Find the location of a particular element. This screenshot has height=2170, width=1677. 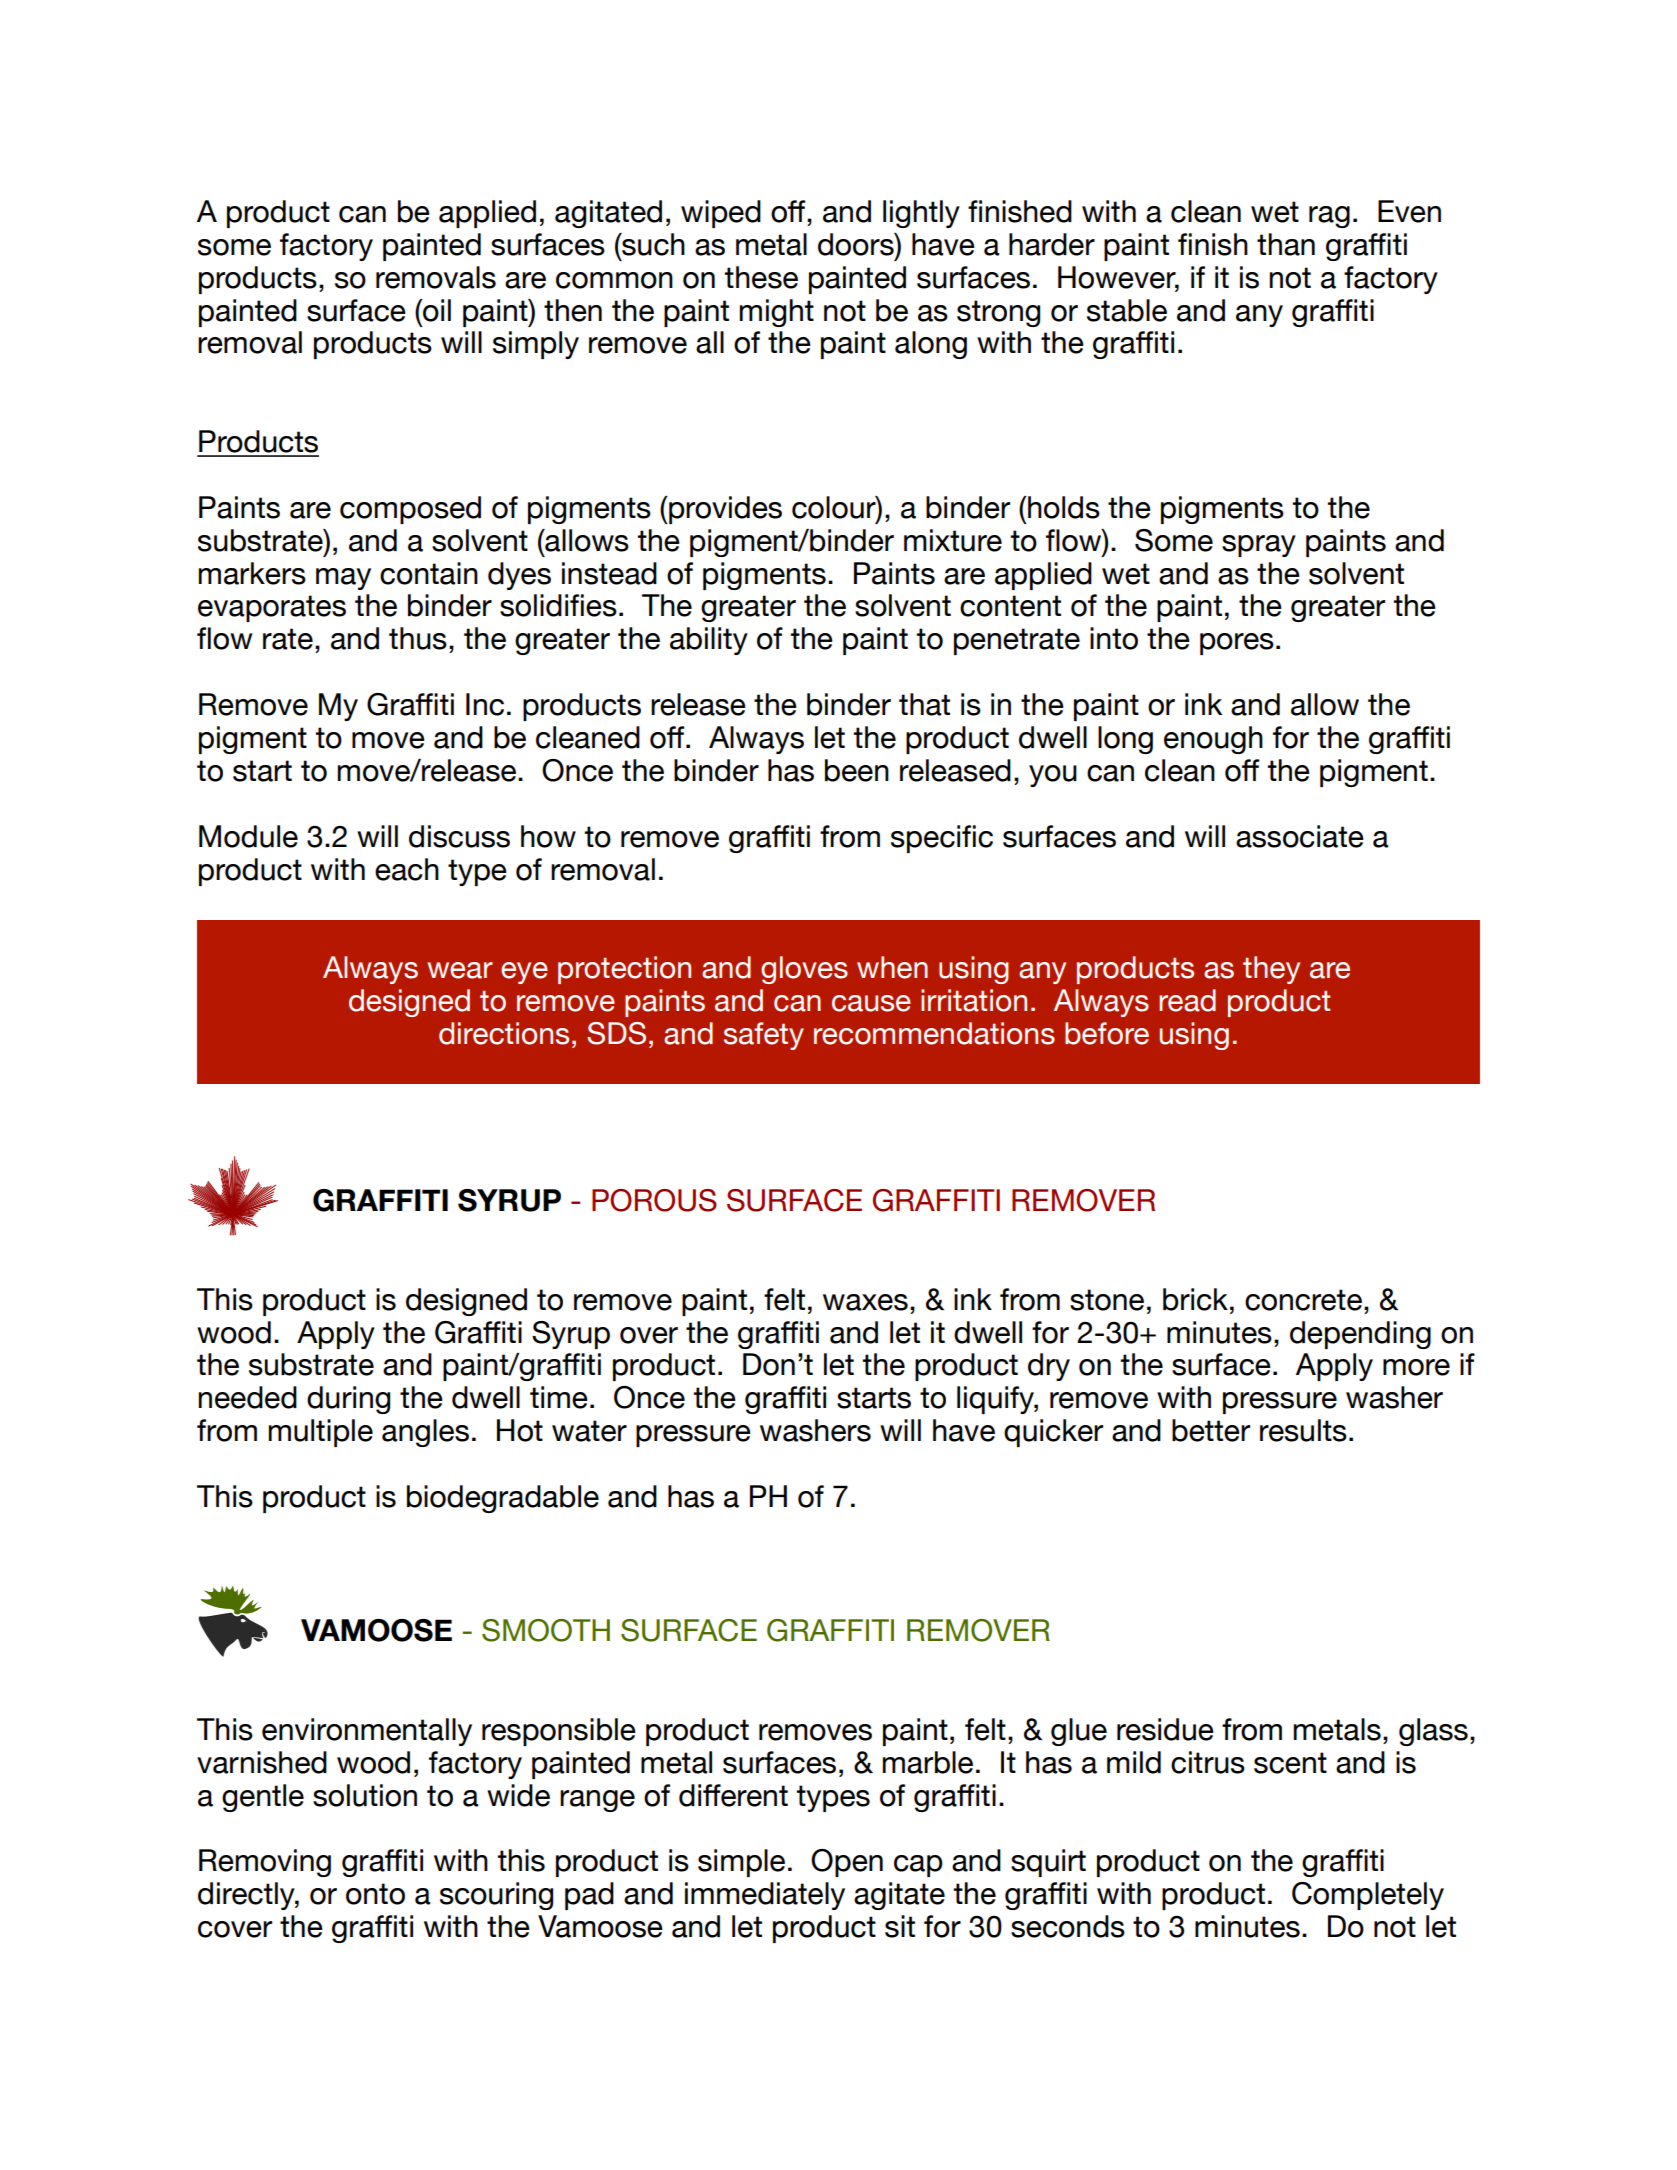

than is located at coordinates (1286, 244).
